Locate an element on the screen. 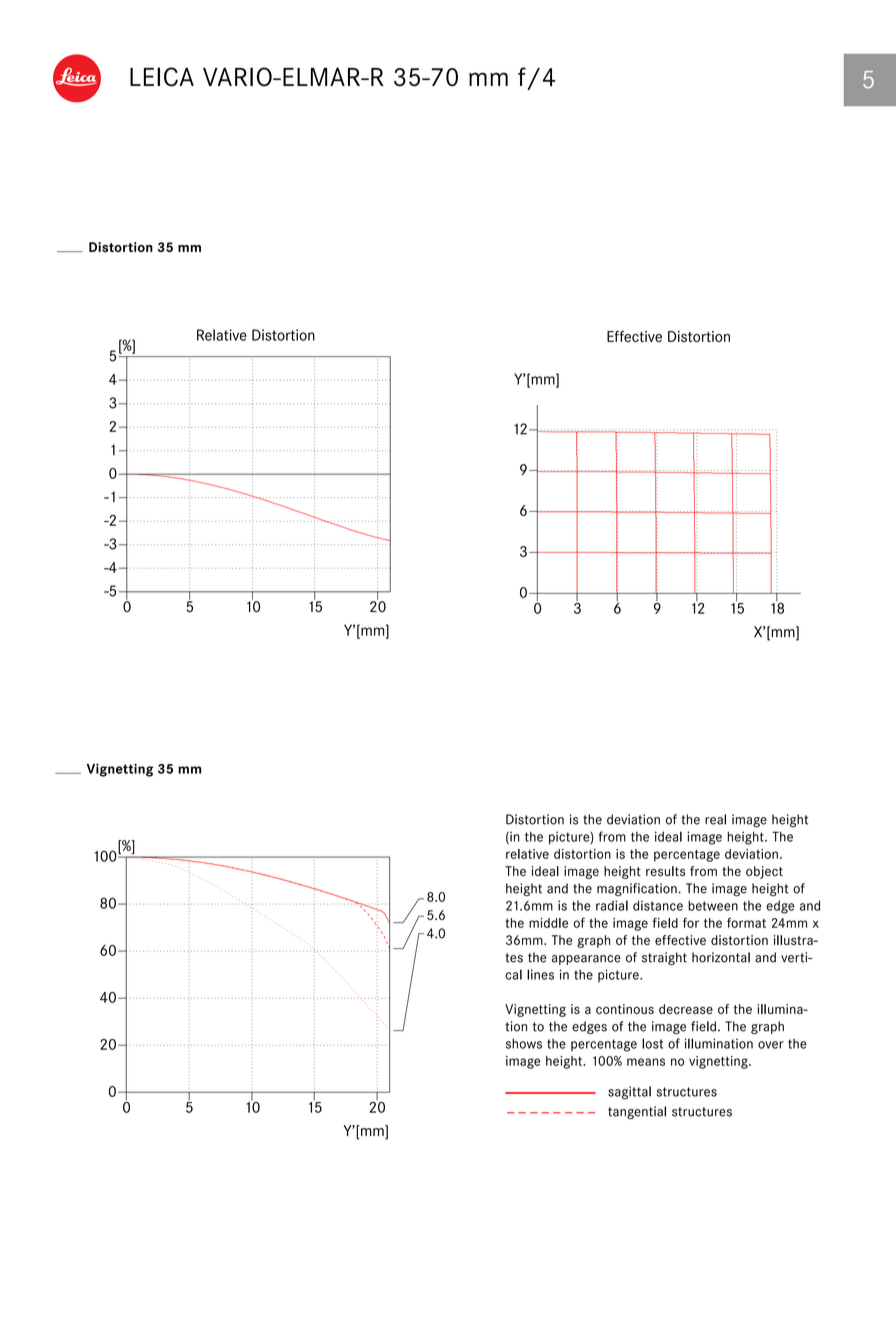 The image size is (896, 1342). radial is located at coordinates (612, 905).
